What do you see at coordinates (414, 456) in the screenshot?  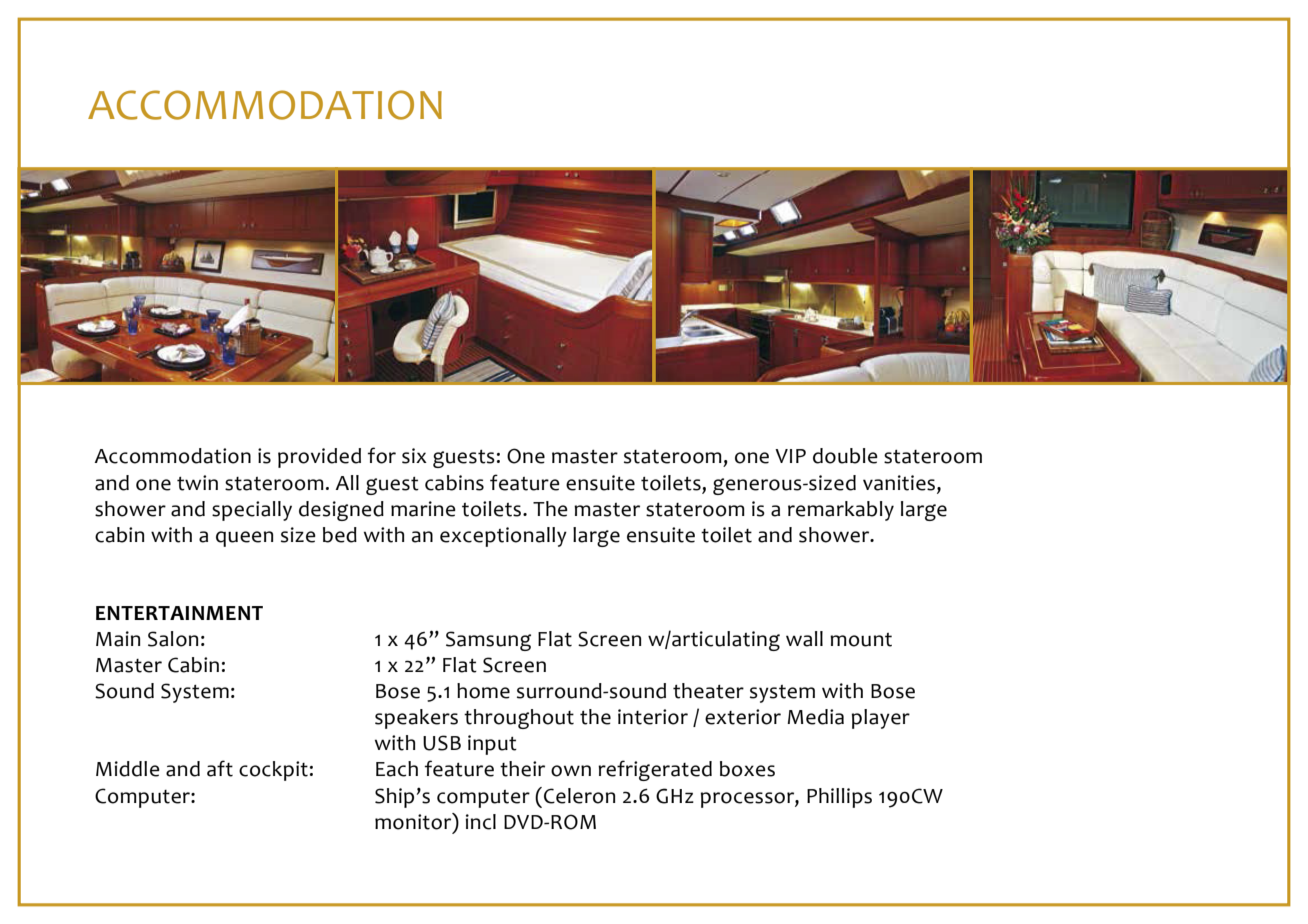 I see `six` at bounding box center [414, 456].
